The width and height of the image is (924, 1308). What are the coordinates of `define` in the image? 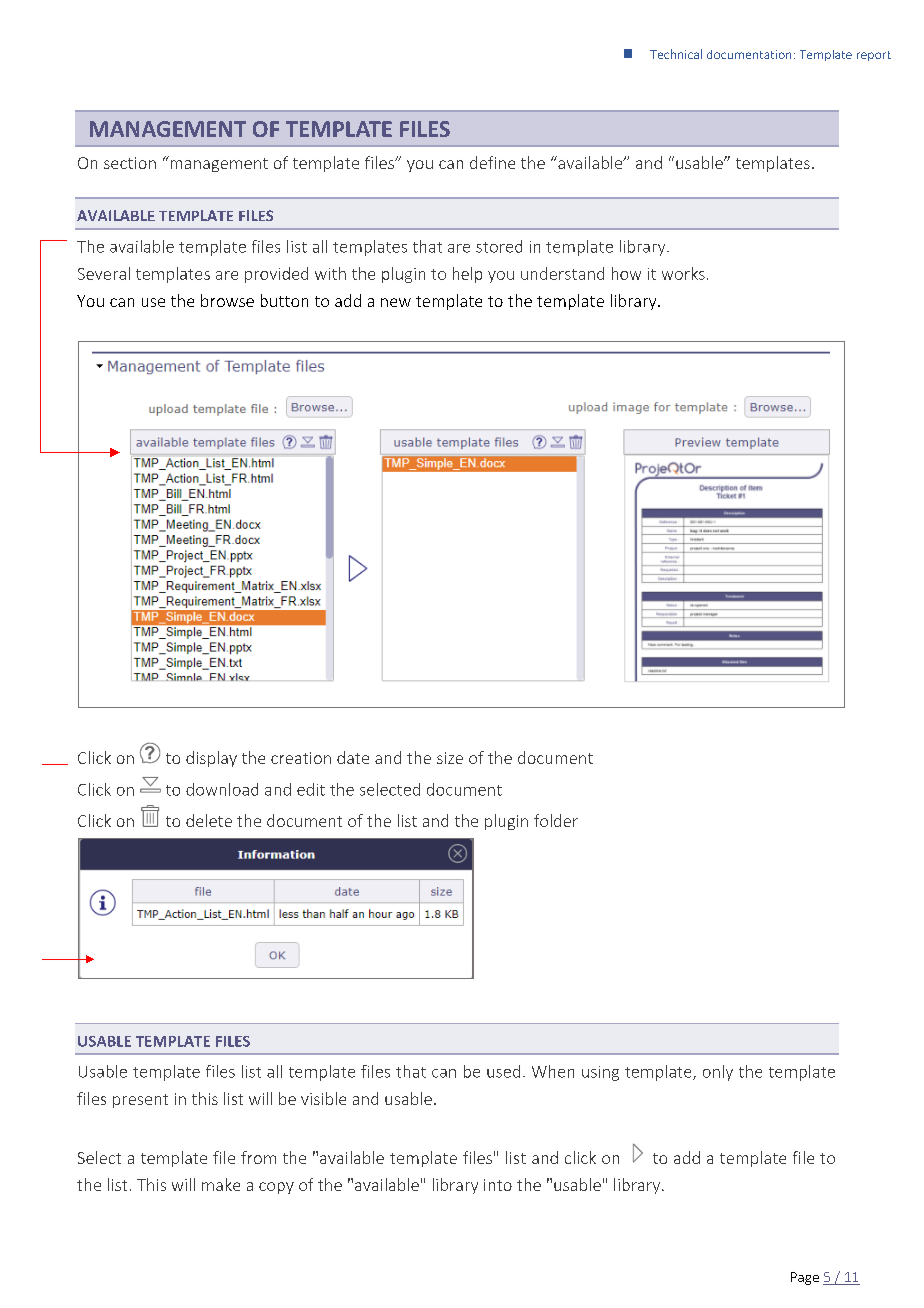 It's located at (492, 162).
